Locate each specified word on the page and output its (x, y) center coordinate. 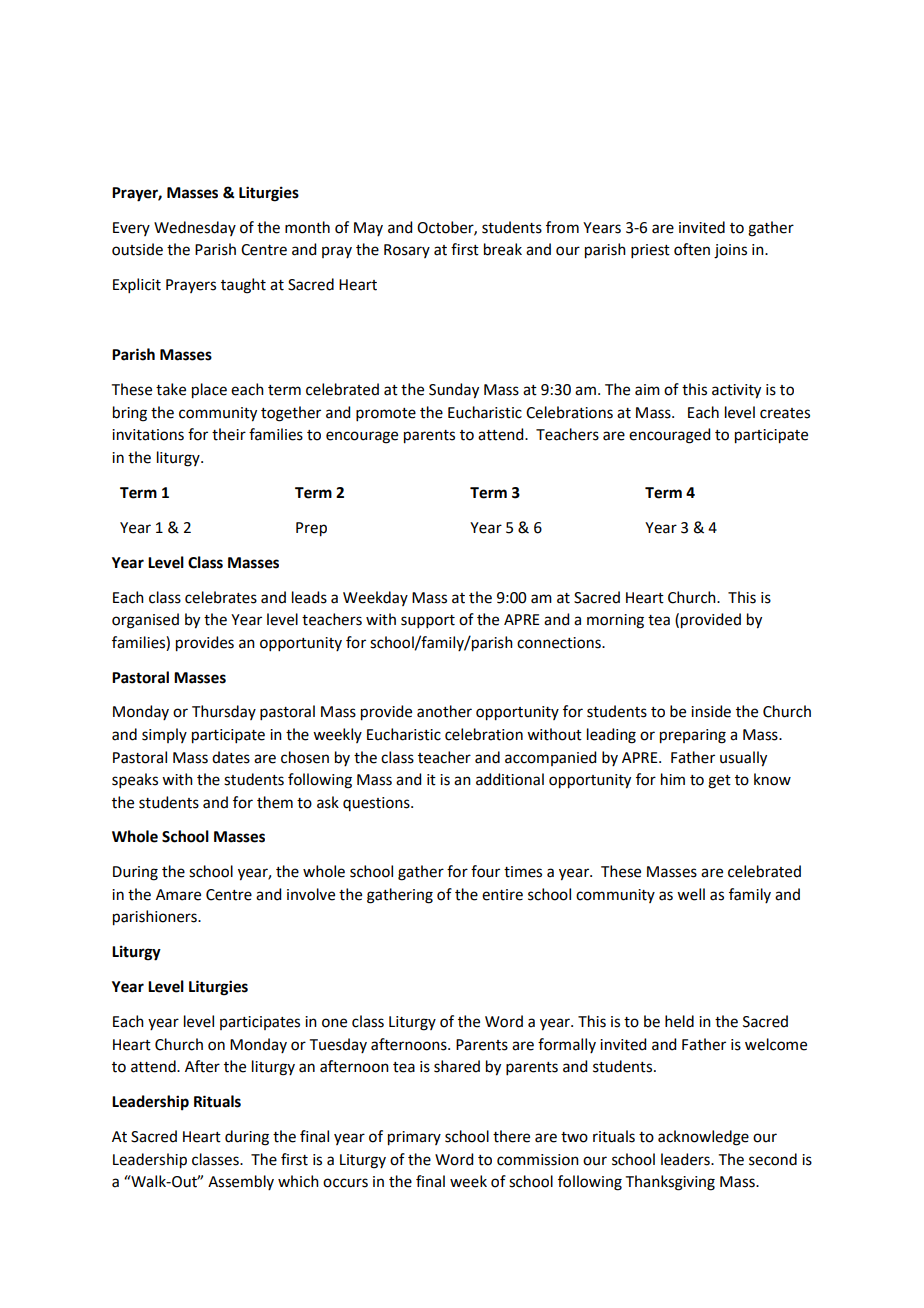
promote (386, 414)
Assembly (241, 1182)
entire (502, 895)
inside (711, 711)
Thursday (224, 712)
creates (785, 413)
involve (311, 894)
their (229, 434)
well (691, 894)
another (444, 711)
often (692, 249)
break (503, 249)
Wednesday (195, 228)
